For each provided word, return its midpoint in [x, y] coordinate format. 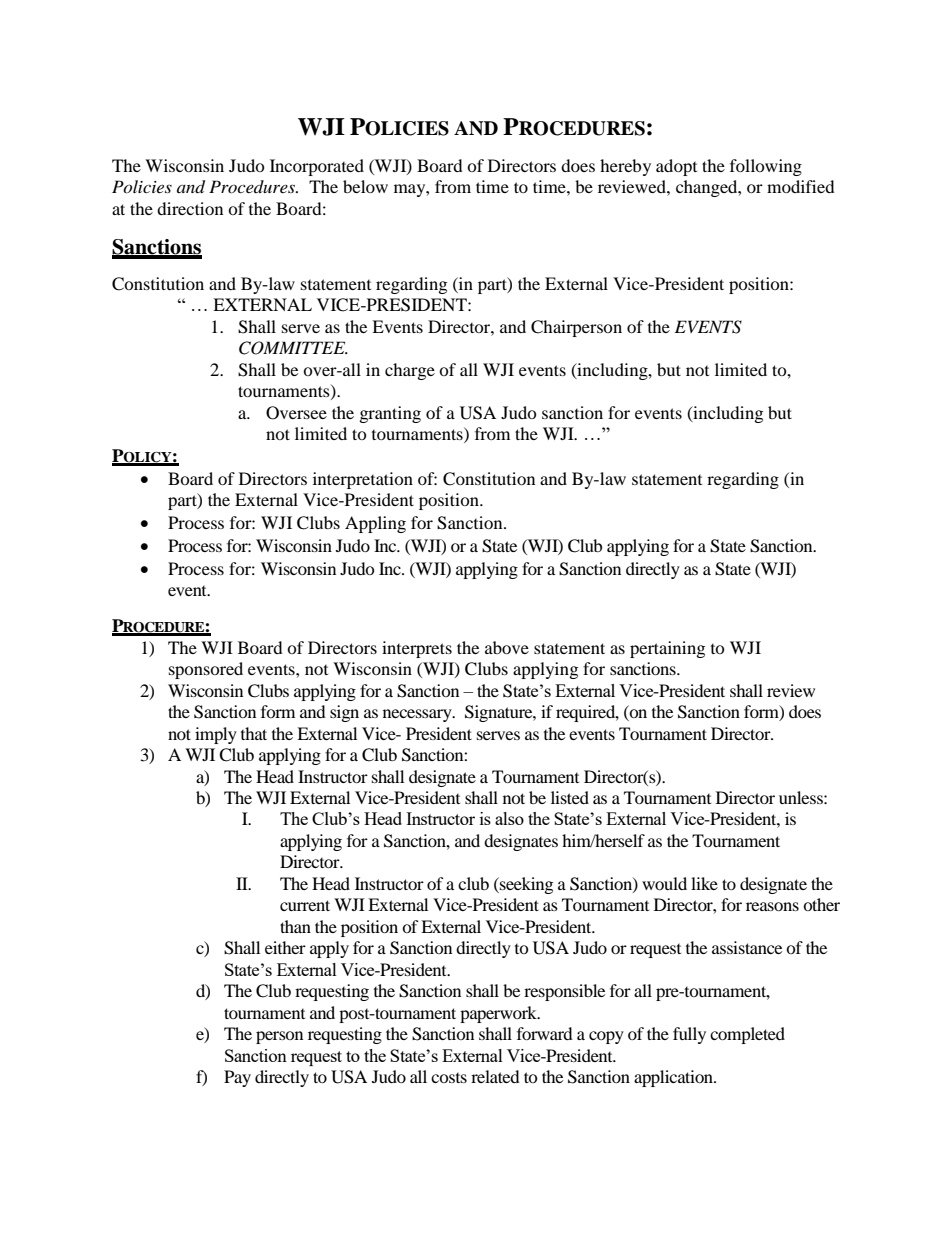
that [254, 733]
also [509, 818]
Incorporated [317, 167]
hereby [625, 167]
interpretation [363, 480]
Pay [237, 1078]
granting [390, 414]
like [704, 883]
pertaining [667, 649]
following [766, 167]
